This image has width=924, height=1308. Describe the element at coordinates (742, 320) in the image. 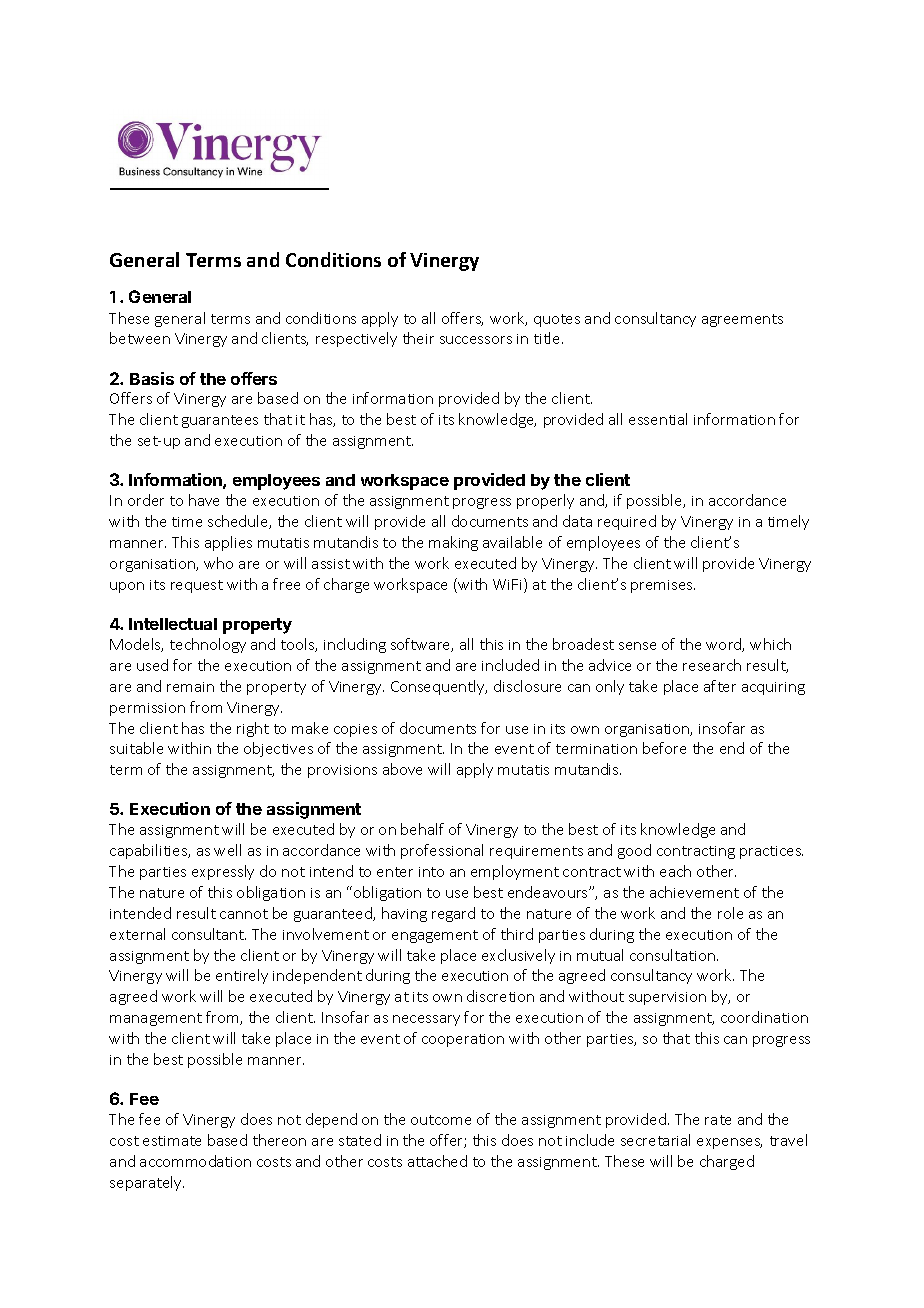

I see `agreements` at that location.
